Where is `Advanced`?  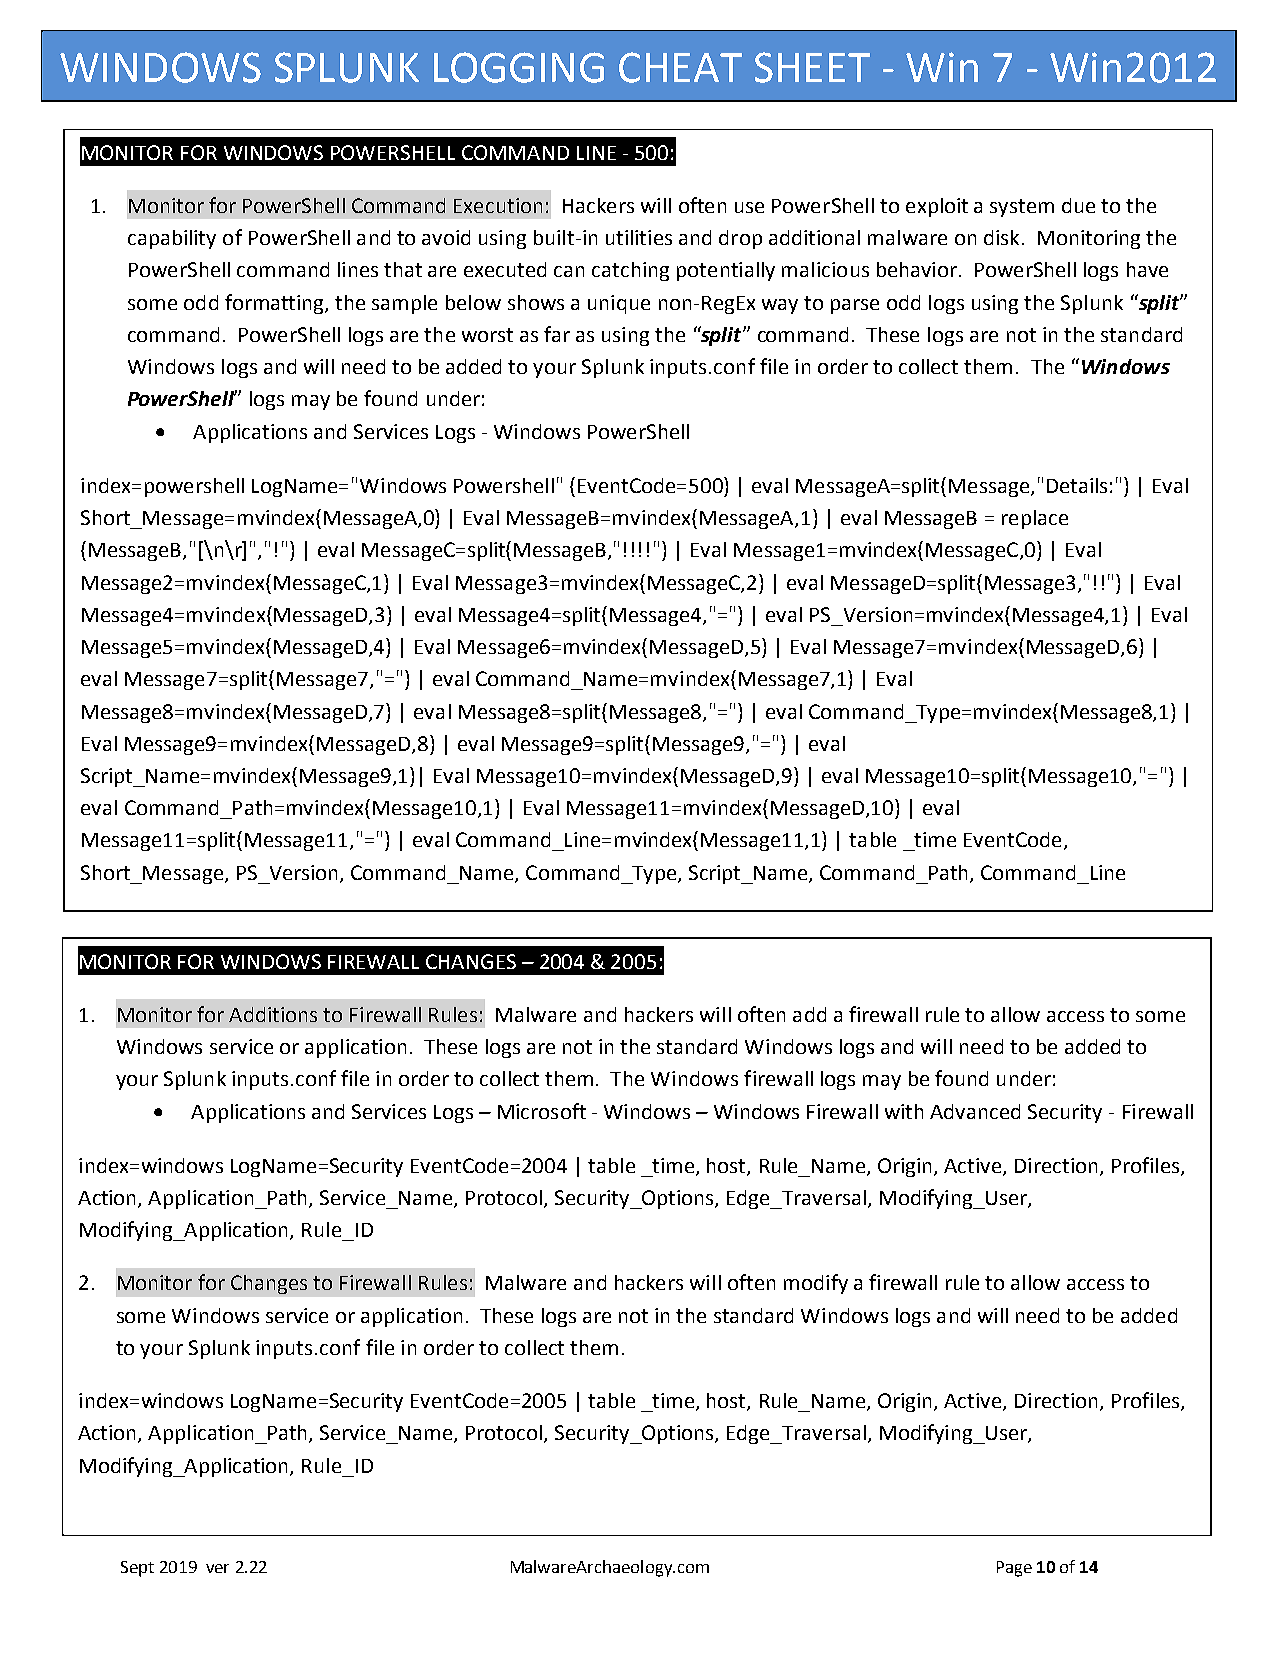 Advanced is located at coordinates (975, 1111).
